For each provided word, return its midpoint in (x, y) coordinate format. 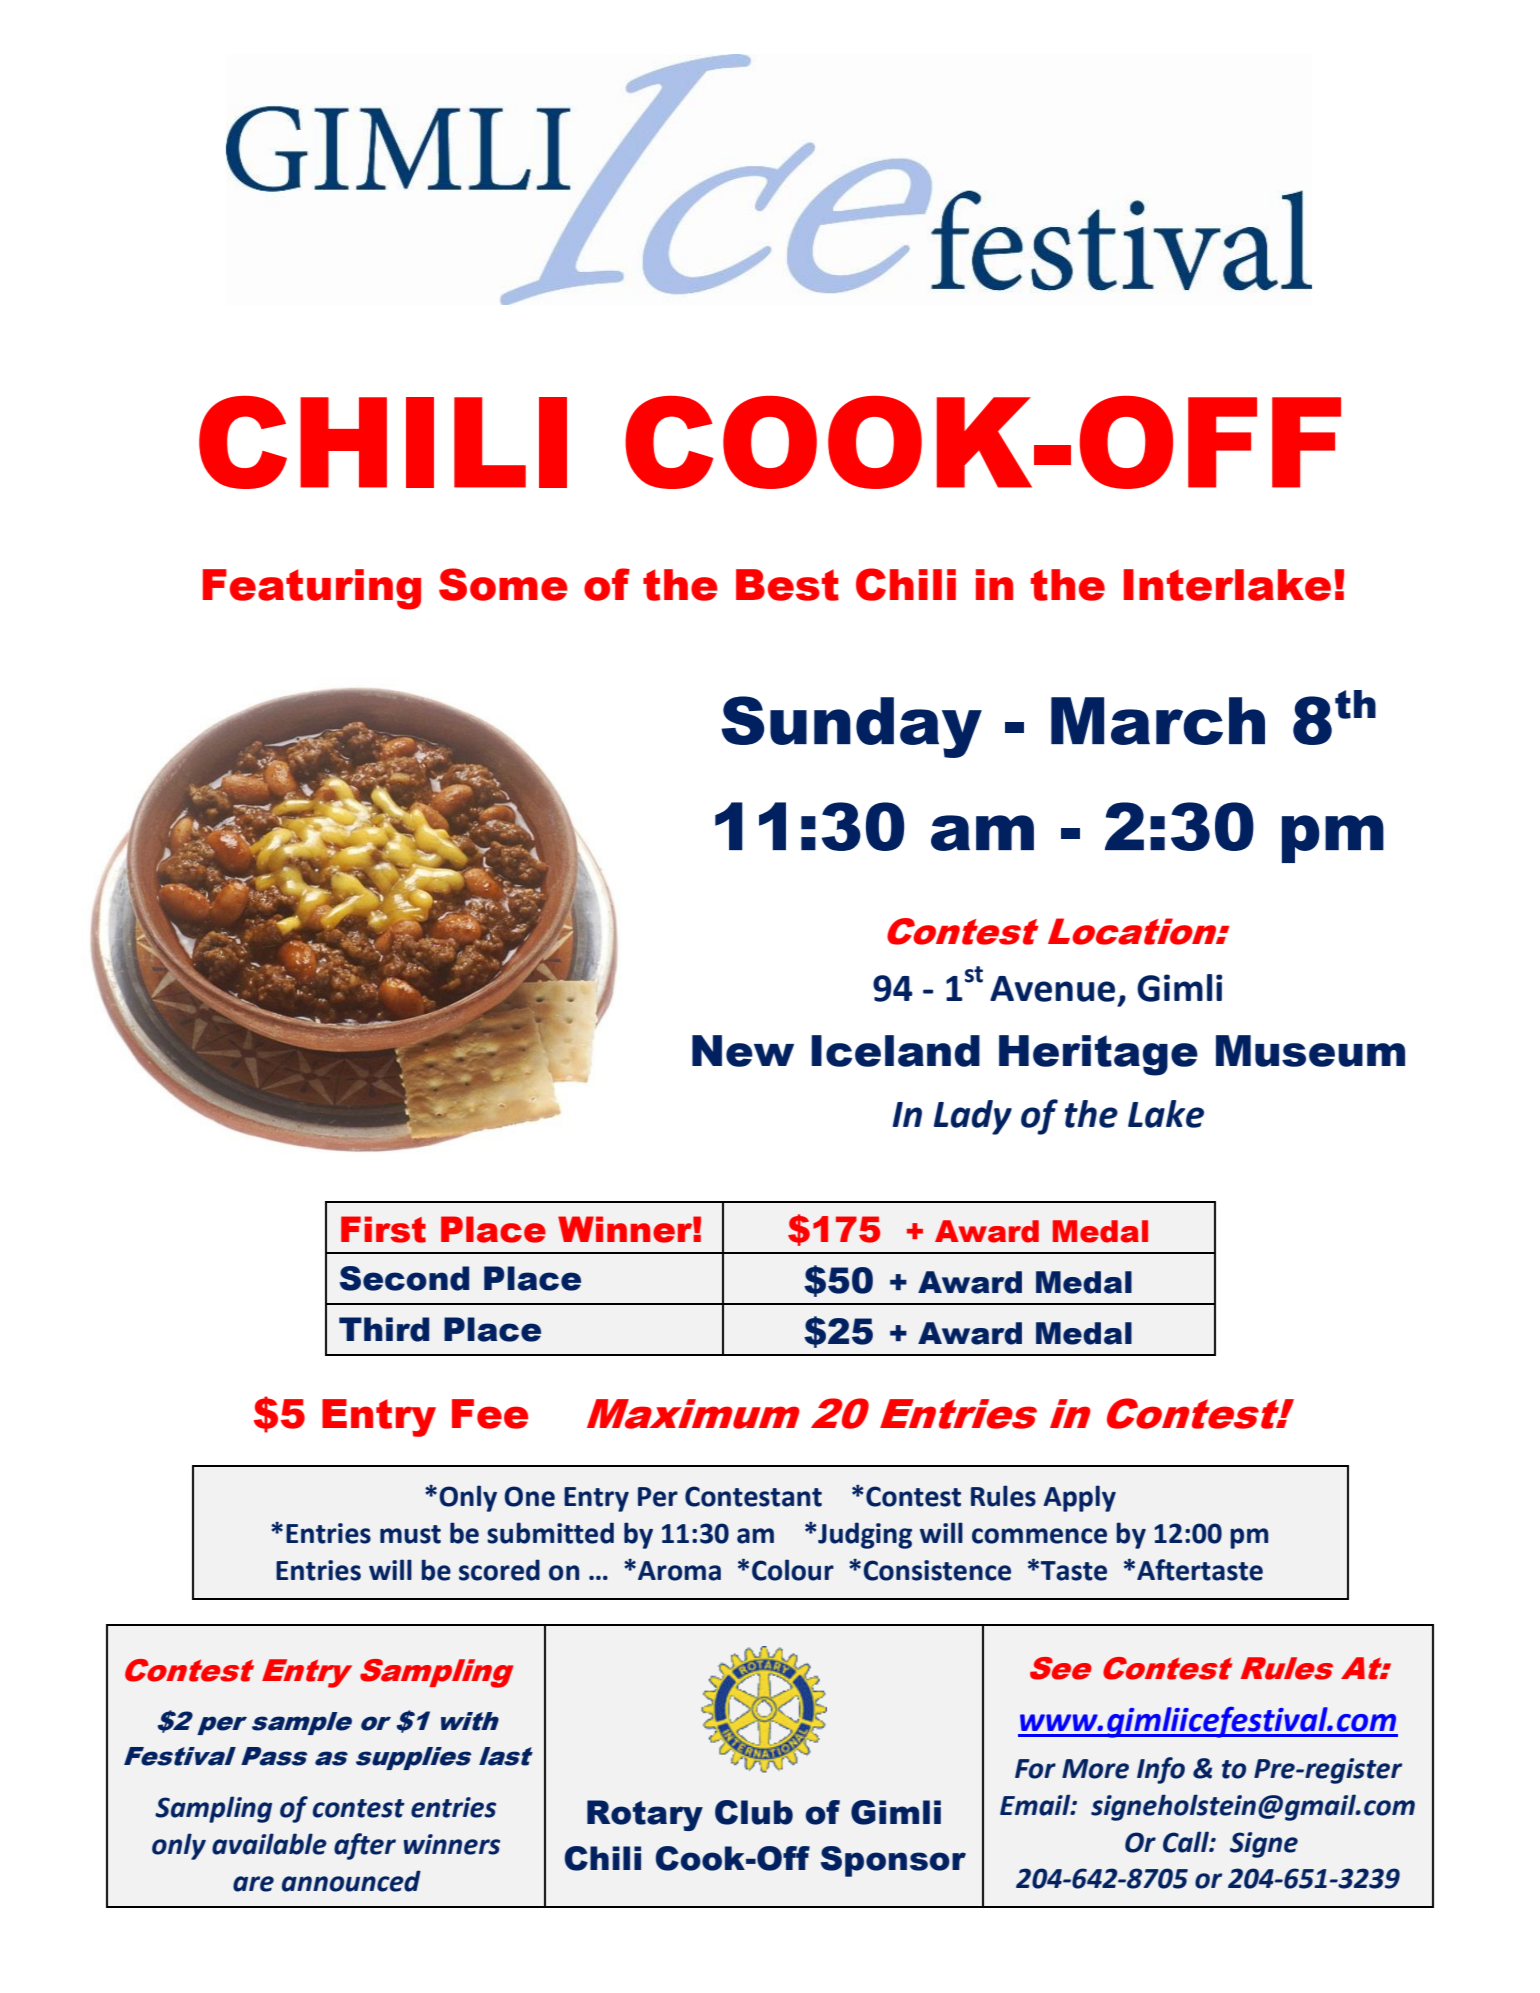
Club (754, 1812)
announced (351, 1881)
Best (787, 585)
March (1158, 721)
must (410, 1534)
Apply (1079, 1498)
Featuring (312, 589)
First (383, 1229)
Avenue (1052, 989)
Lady (973, 1117)
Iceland (895, 1051)
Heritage (1098, 1055)
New (743, 1051)
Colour (793, 1570)
